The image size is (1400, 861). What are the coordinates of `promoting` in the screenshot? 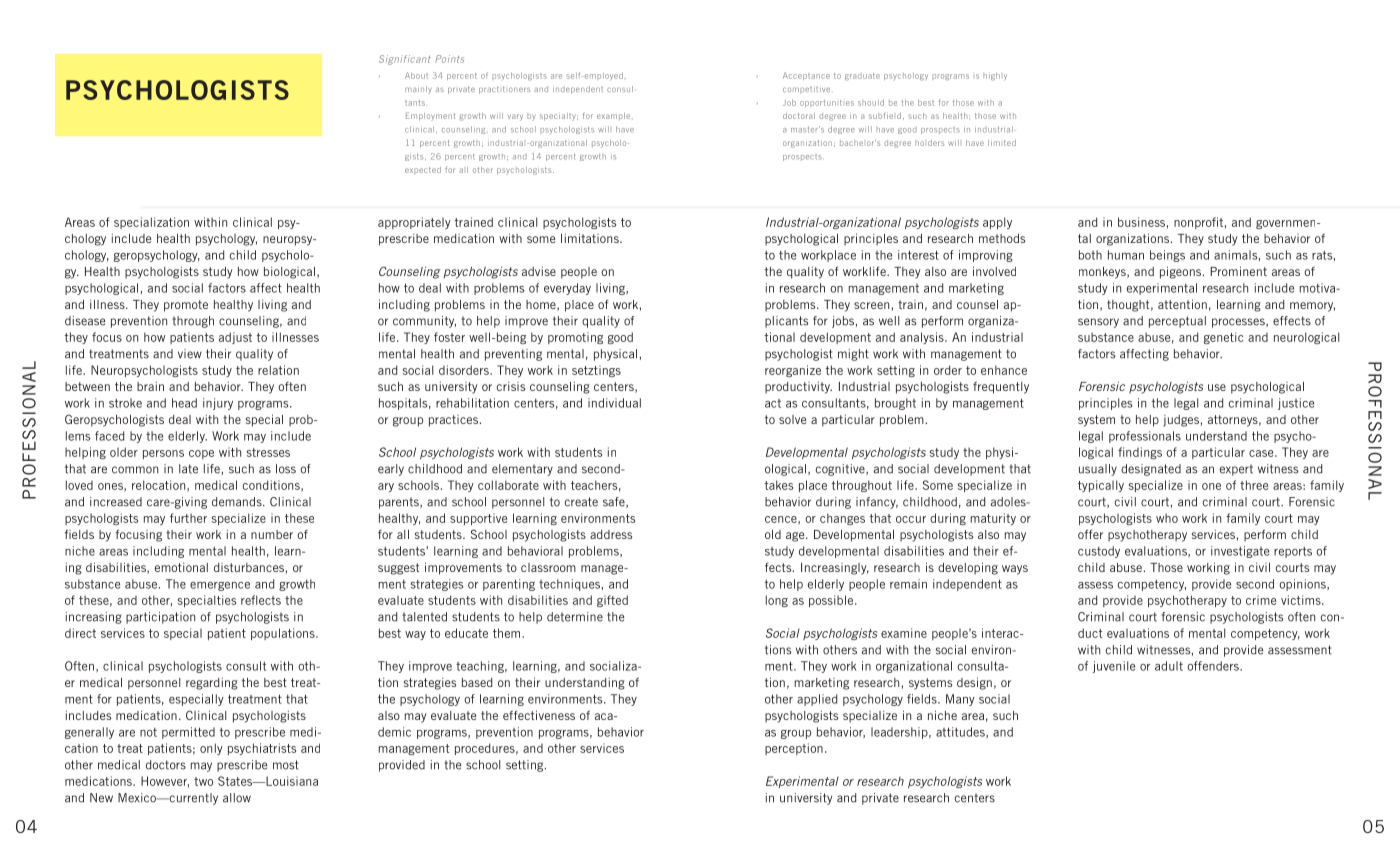 It's located at (575, 338).
